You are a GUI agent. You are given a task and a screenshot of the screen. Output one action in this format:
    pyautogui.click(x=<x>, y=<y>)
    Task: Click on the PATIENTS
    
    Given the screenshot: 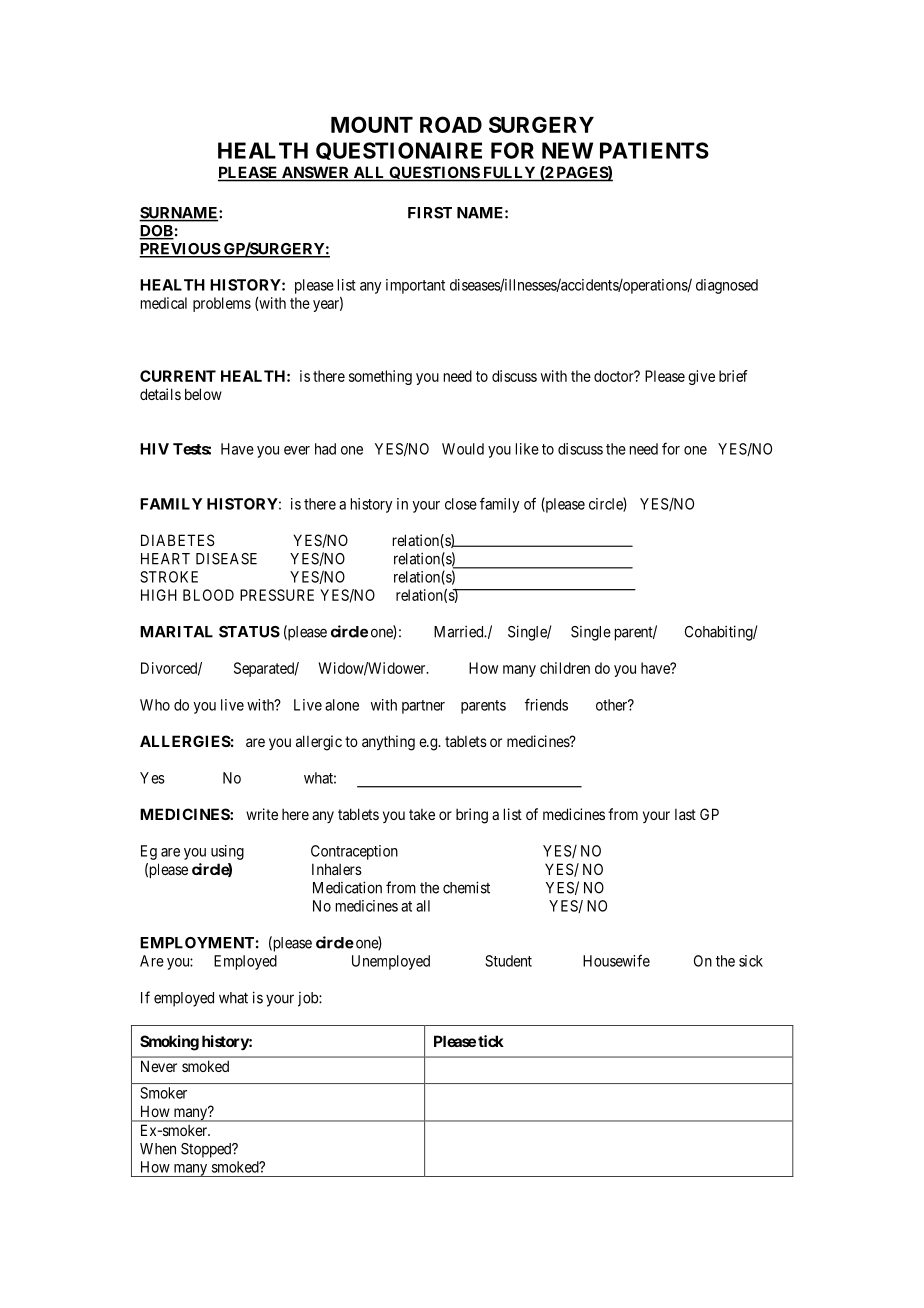 What is the action you would take?
    pyautogui.click(x=654, y=150)
